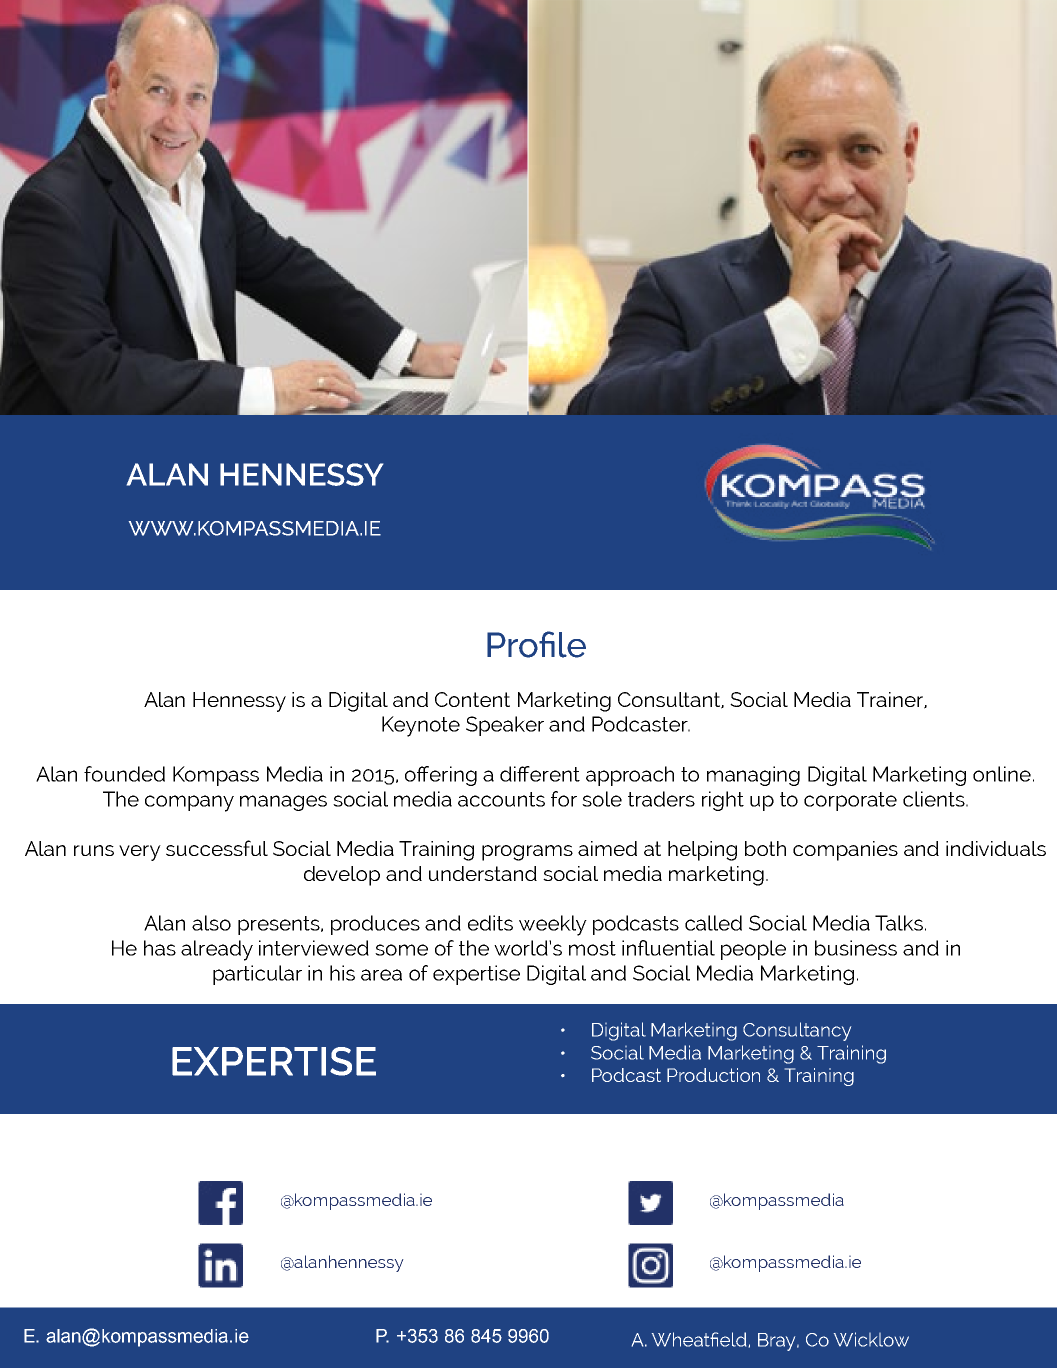 The width and height of the screenshot is (1057, 1368). Describe the element at coordinates (856, 948) in the screenshot. I see `business` at that location.
